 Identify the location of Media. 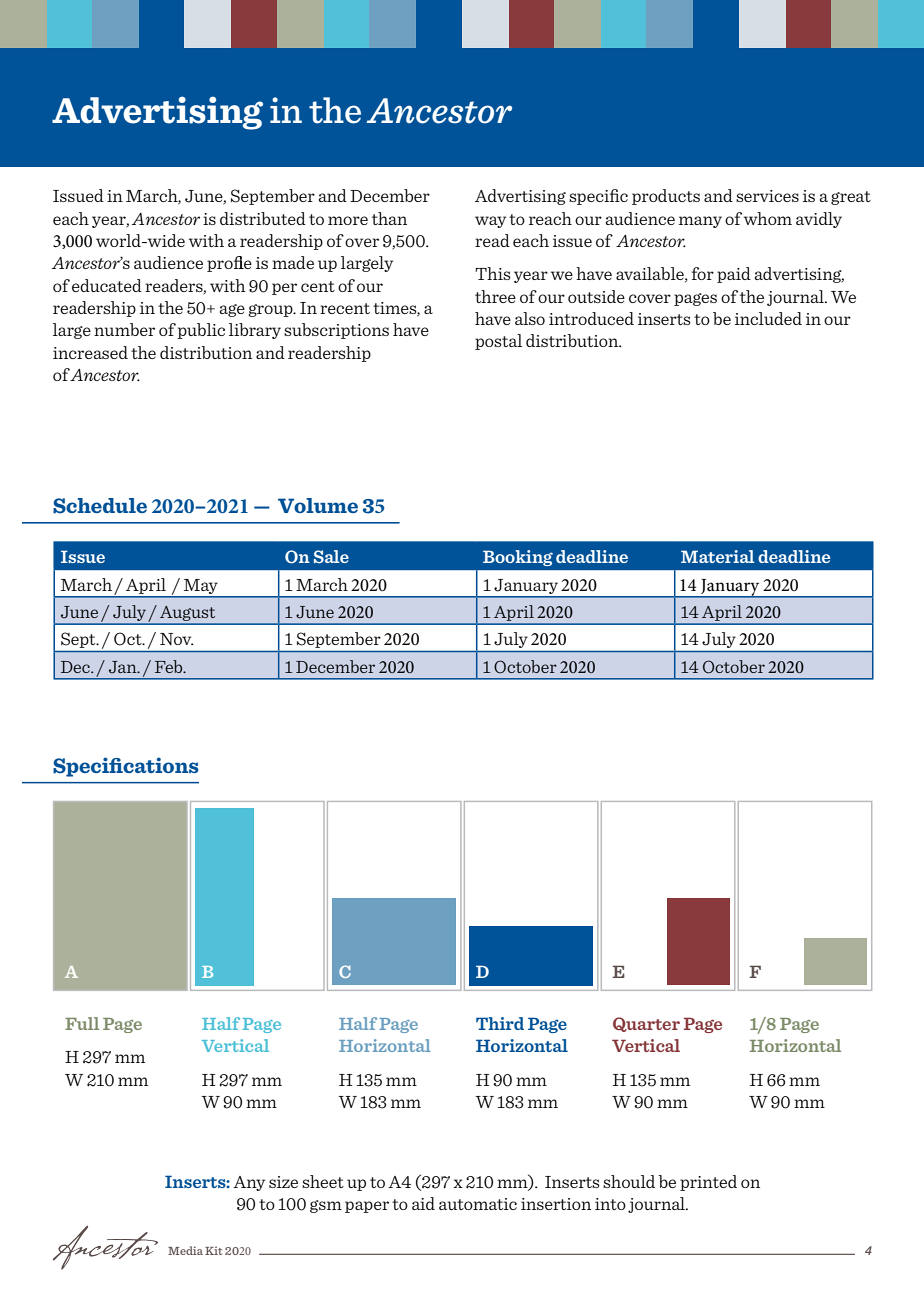
(185, 1250).
